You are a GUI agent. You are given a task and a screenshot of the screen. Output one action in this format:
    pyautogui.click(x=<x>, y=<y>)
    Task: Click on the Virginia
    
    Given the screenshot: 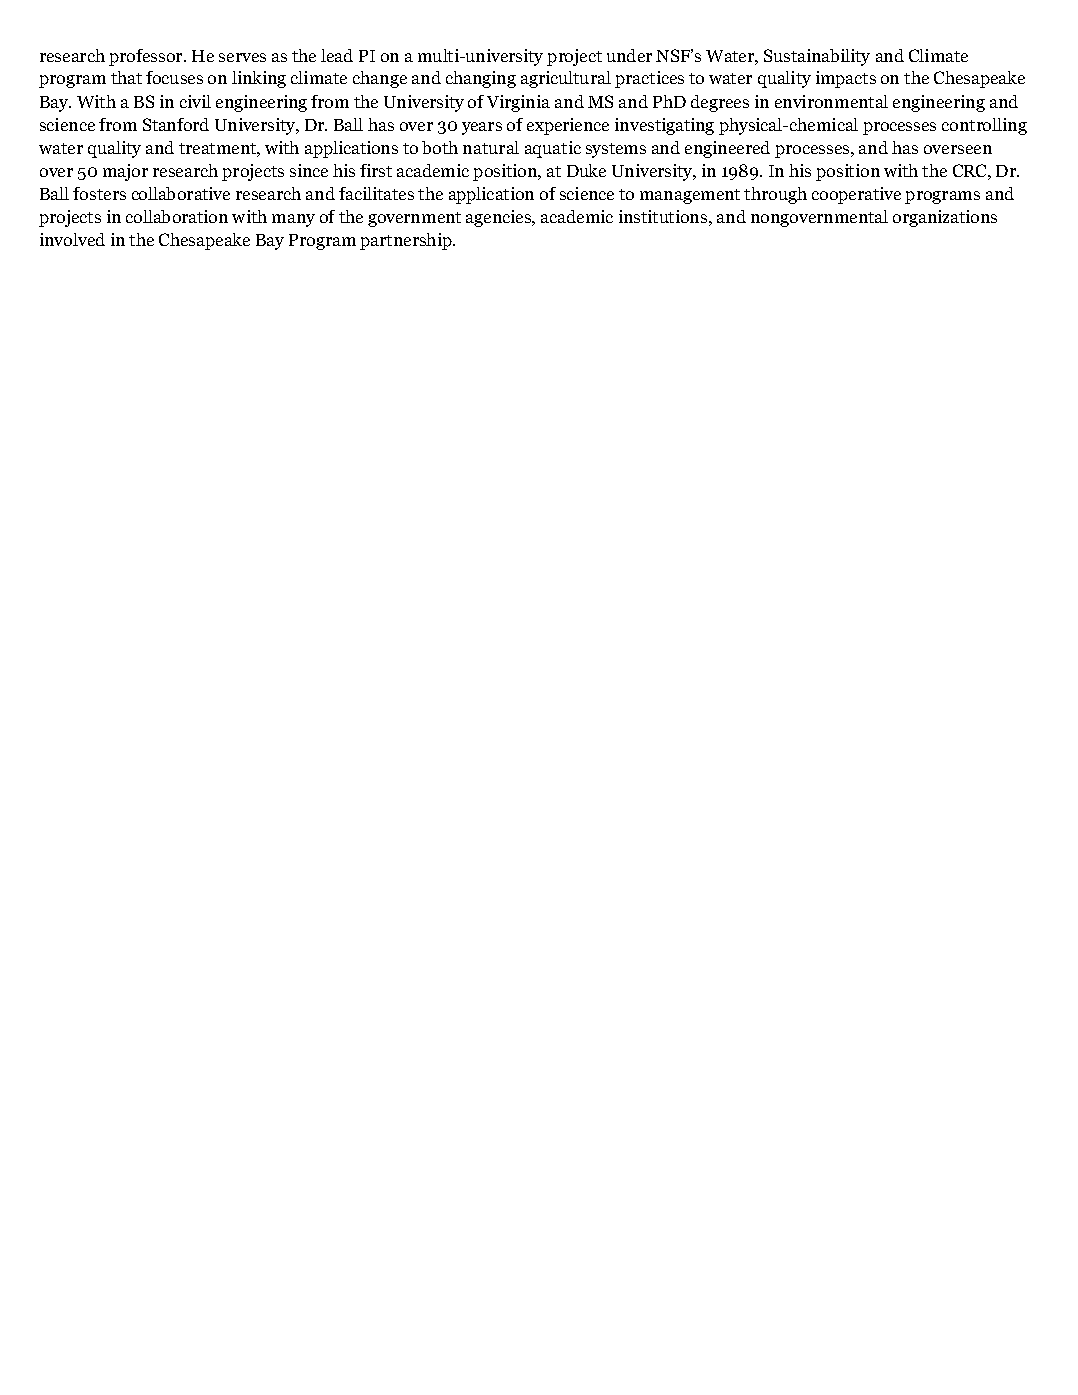 What is the action you would take?
    pyautogui.click(x=518, y=103)
